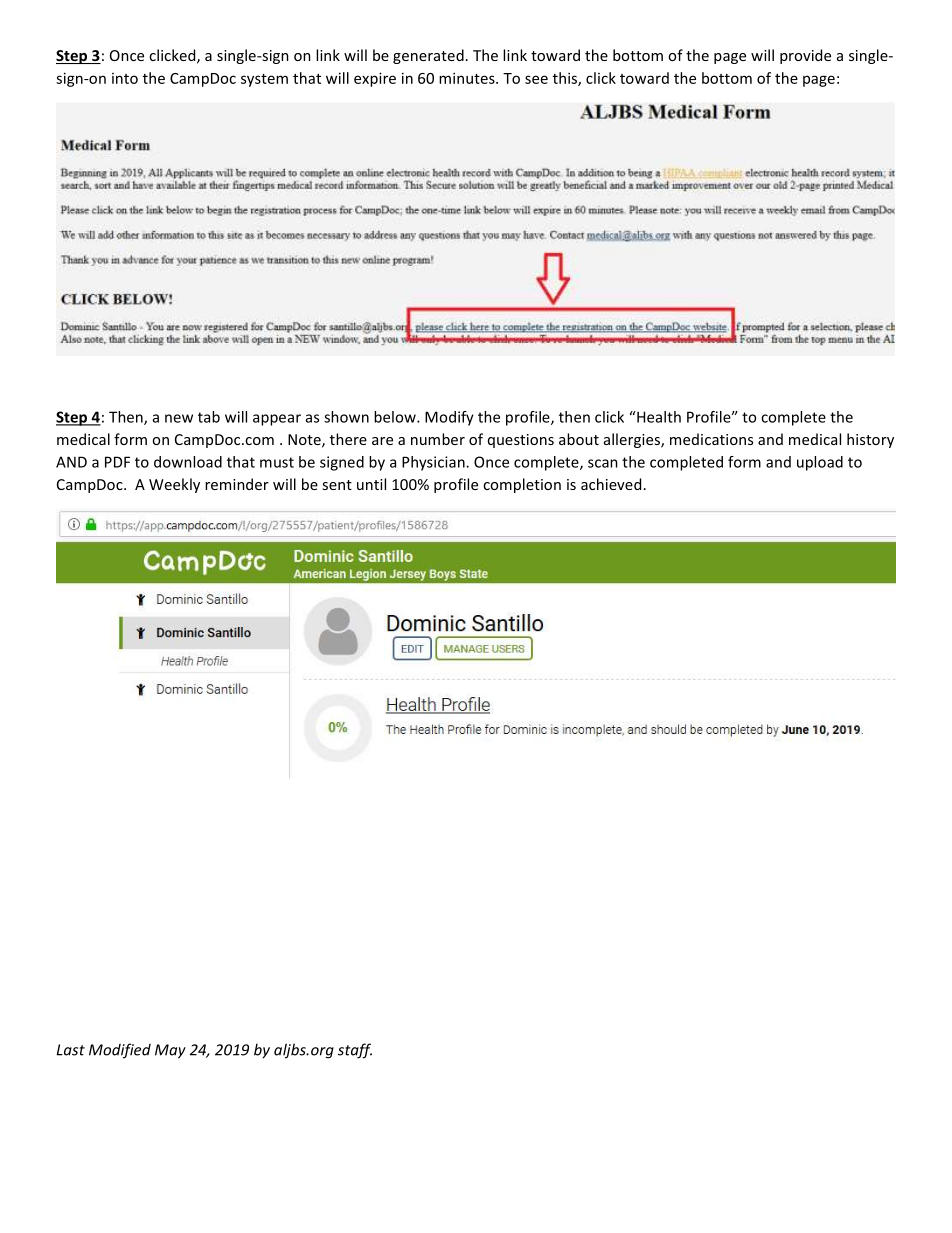  What do you see at coordinates (711, 439) in the screenshot?
I see `medications` at bounding box center [711, 439].
